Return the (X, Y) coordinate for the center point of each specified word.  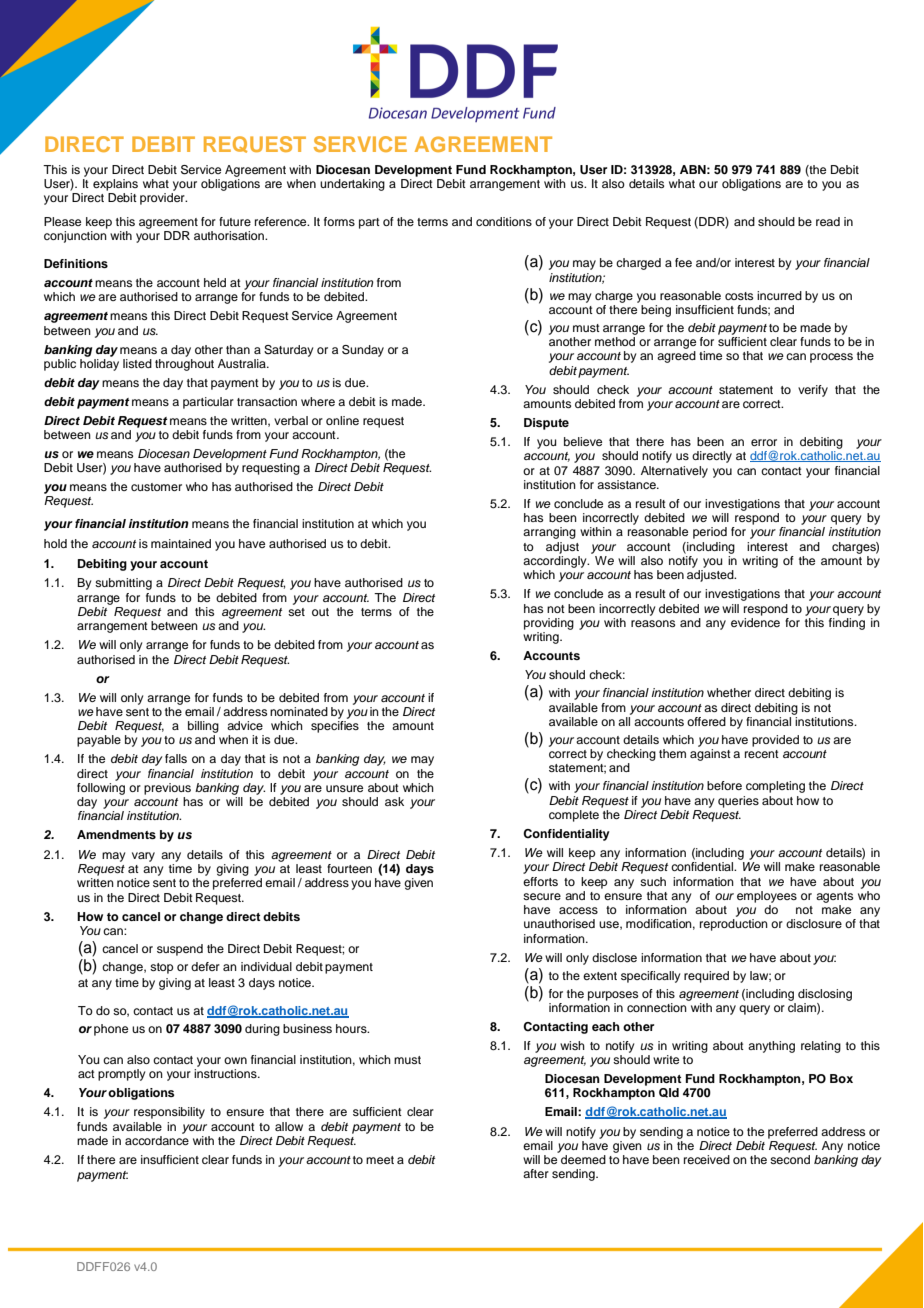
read (828, 221)
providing (549, 624)
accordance (157, 1140)
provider (163, 199)
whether (729, 692)
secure (542, 896)
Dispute (546, 424)
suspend (180, 950)
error (764, 442)
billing (203, 727)
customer (156, 487)
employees (767, 897)
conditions (504, 221)
